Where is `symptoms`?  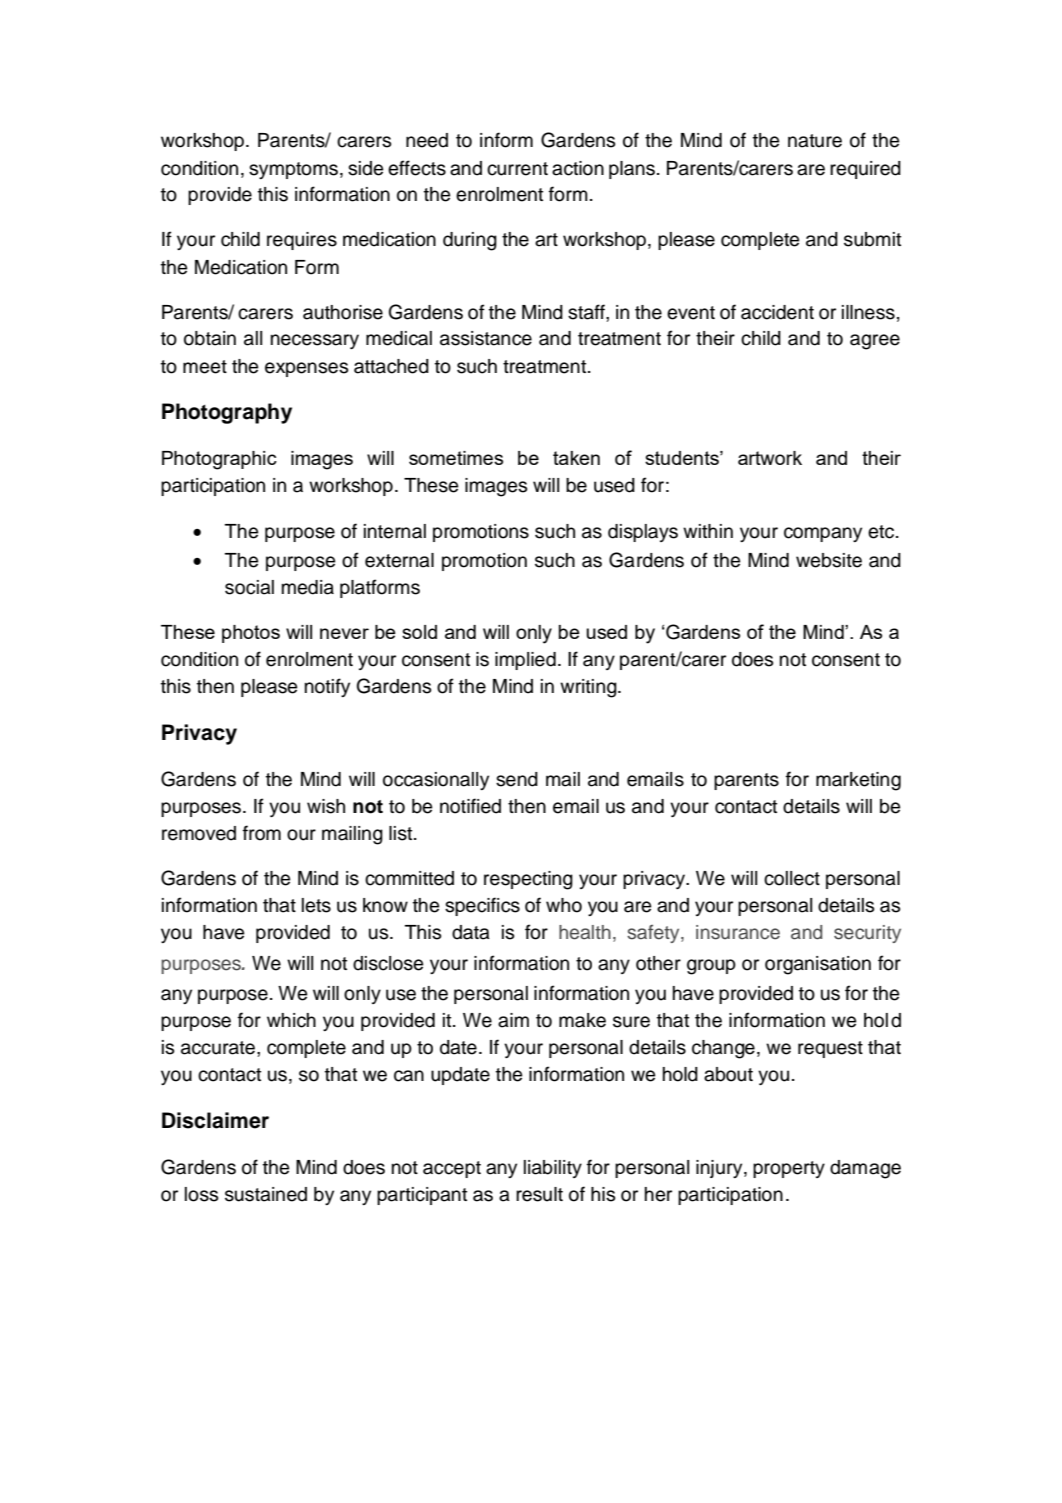 symptoms is located at coordinates (293, 170).
